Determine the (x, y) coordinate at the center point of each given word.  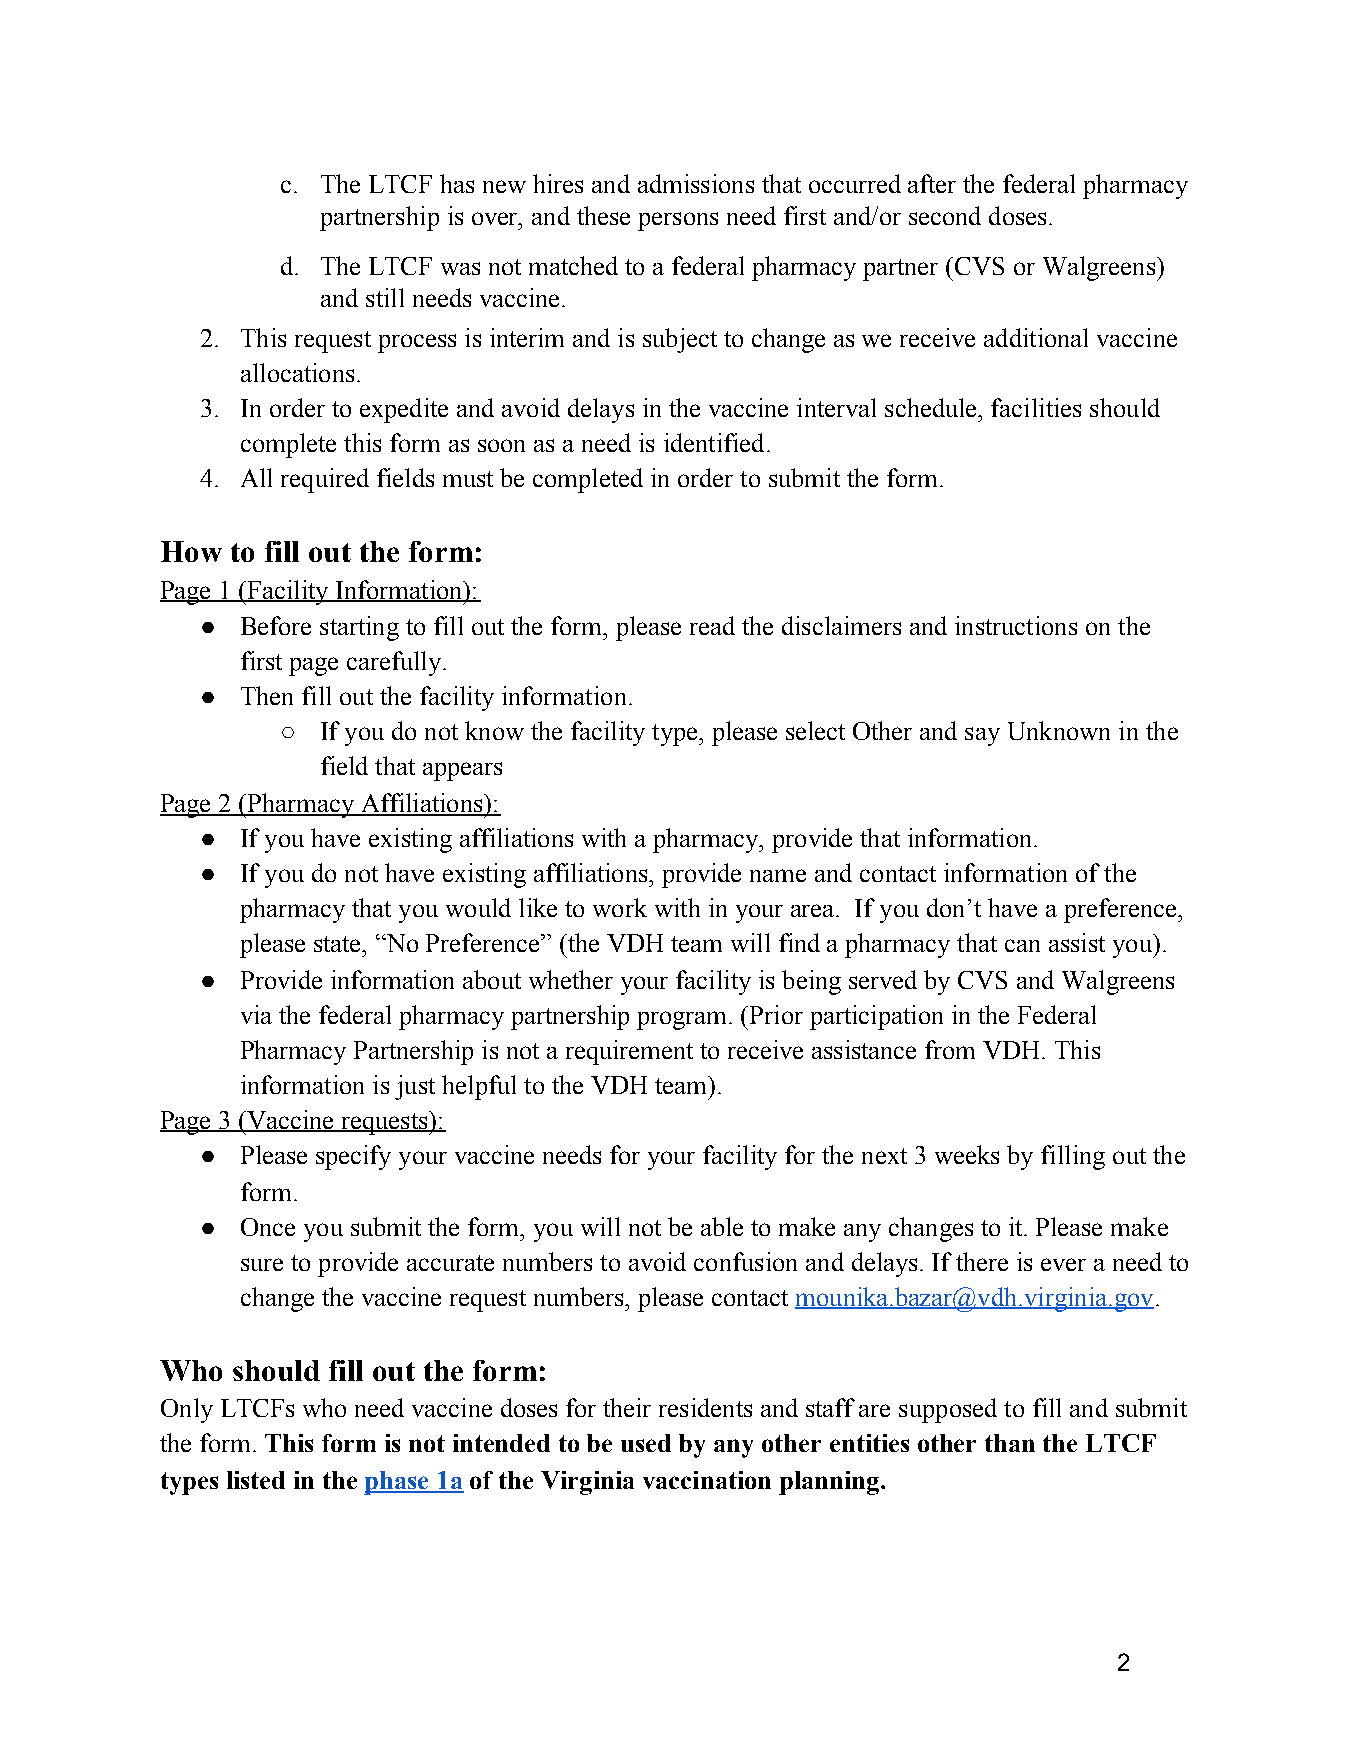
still (385, 297)
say (982, 736)
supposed (948, 1410)
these (603, 215)
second (945, 215)
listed (256, 1480)
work (620, 907)
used (646, 1443)
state (339, 944)
